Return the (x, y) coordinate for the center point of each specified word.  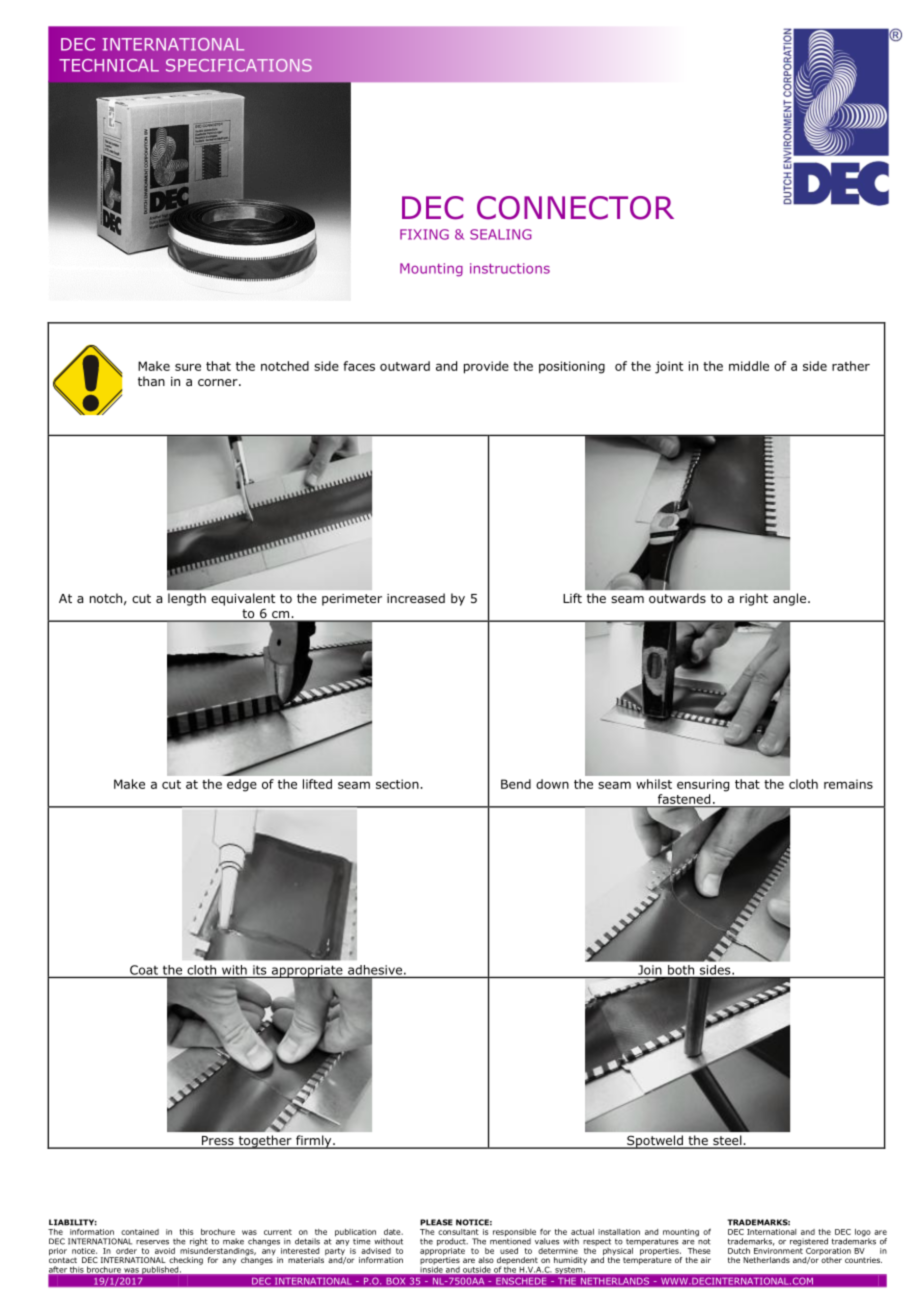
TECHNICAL (109, 65)
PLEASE (436, 1222)
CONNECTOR (575, 208)
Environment (778, 1251)
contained (140, 1232)
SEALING (501, 234)
